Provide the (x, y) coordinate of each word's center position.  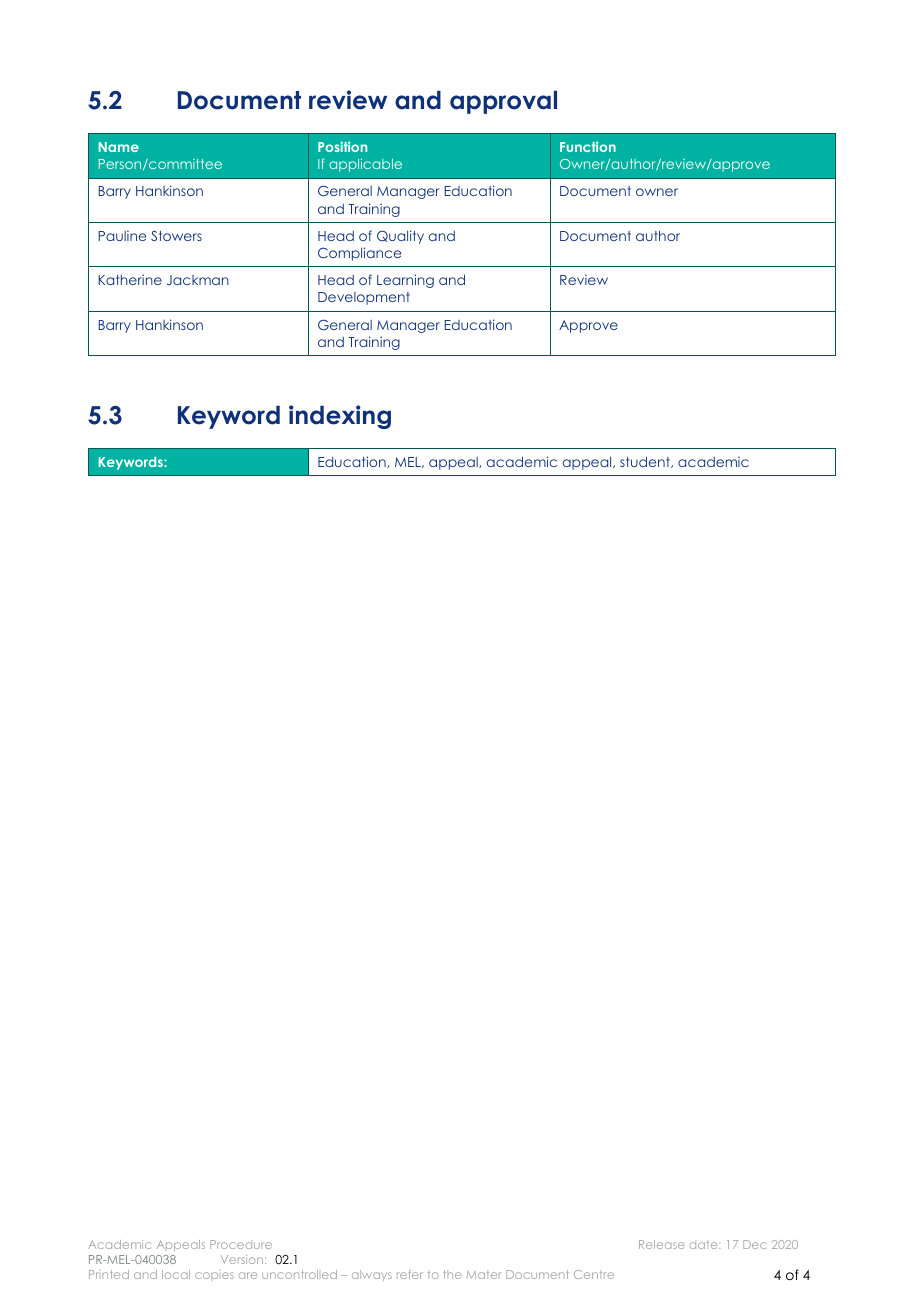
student (646, 462)
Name (119, 147)
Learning (405, 281)
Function (588, 146)
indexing (340, 417)
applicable (365, 165)
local (176, 1274)
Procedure (241, 1244)
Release (661, 1244)
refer (410, 1274)
